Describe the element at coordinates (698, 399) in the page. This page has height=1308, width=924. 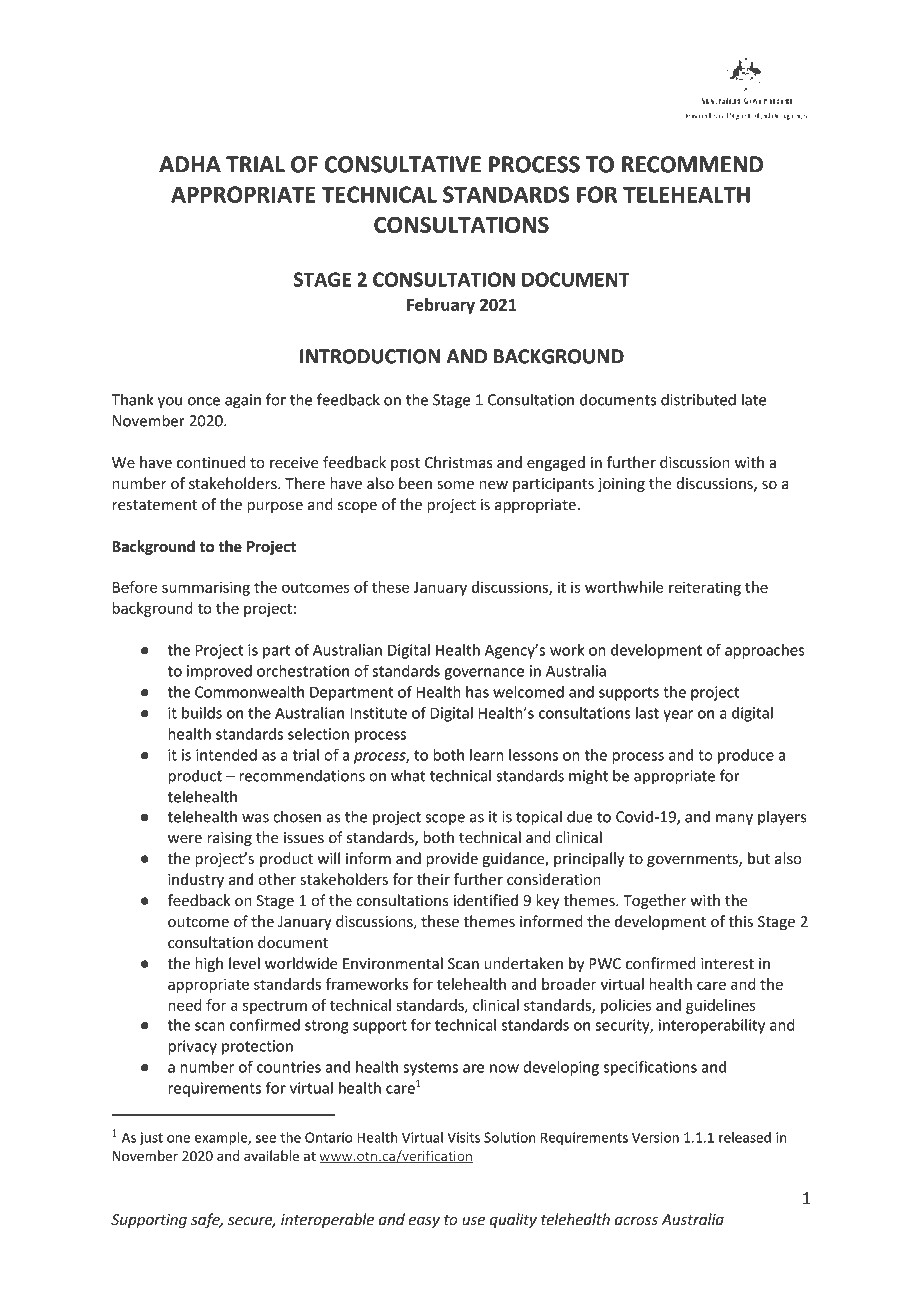
I see `distributed` at that location.
